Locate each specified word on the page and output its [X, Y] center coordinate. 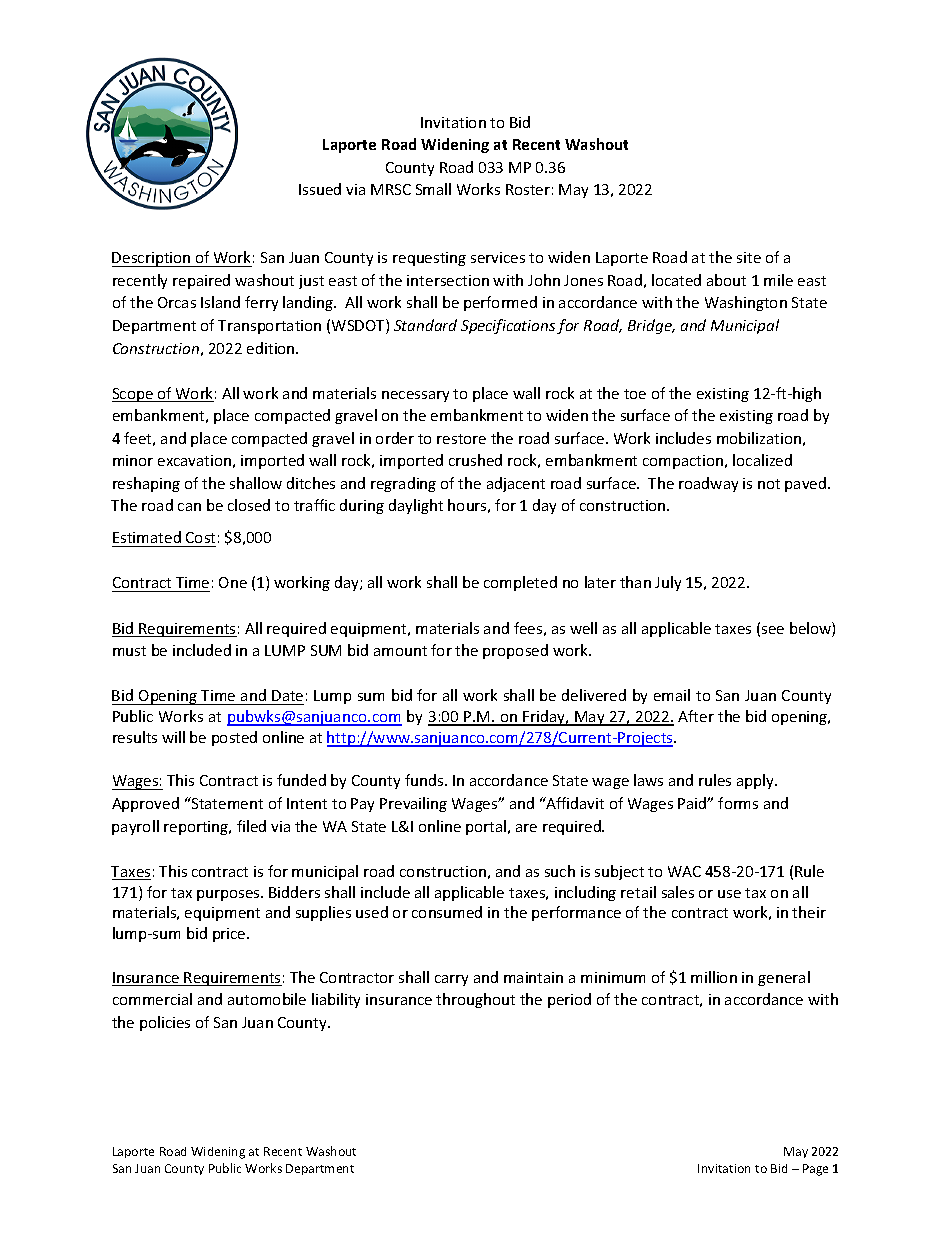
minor [133, 460]
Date [287, 695]
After [696, 716]
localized [762, 460]
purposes [229, 895]
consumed [447, 912]
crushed [475, 460]
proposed [515, 651]
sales [678, 892]
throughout [475, 1000]
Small [433, 189]
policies [165, 1023]
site [749, 257]
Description [152, 259]
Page [815, 1170]
